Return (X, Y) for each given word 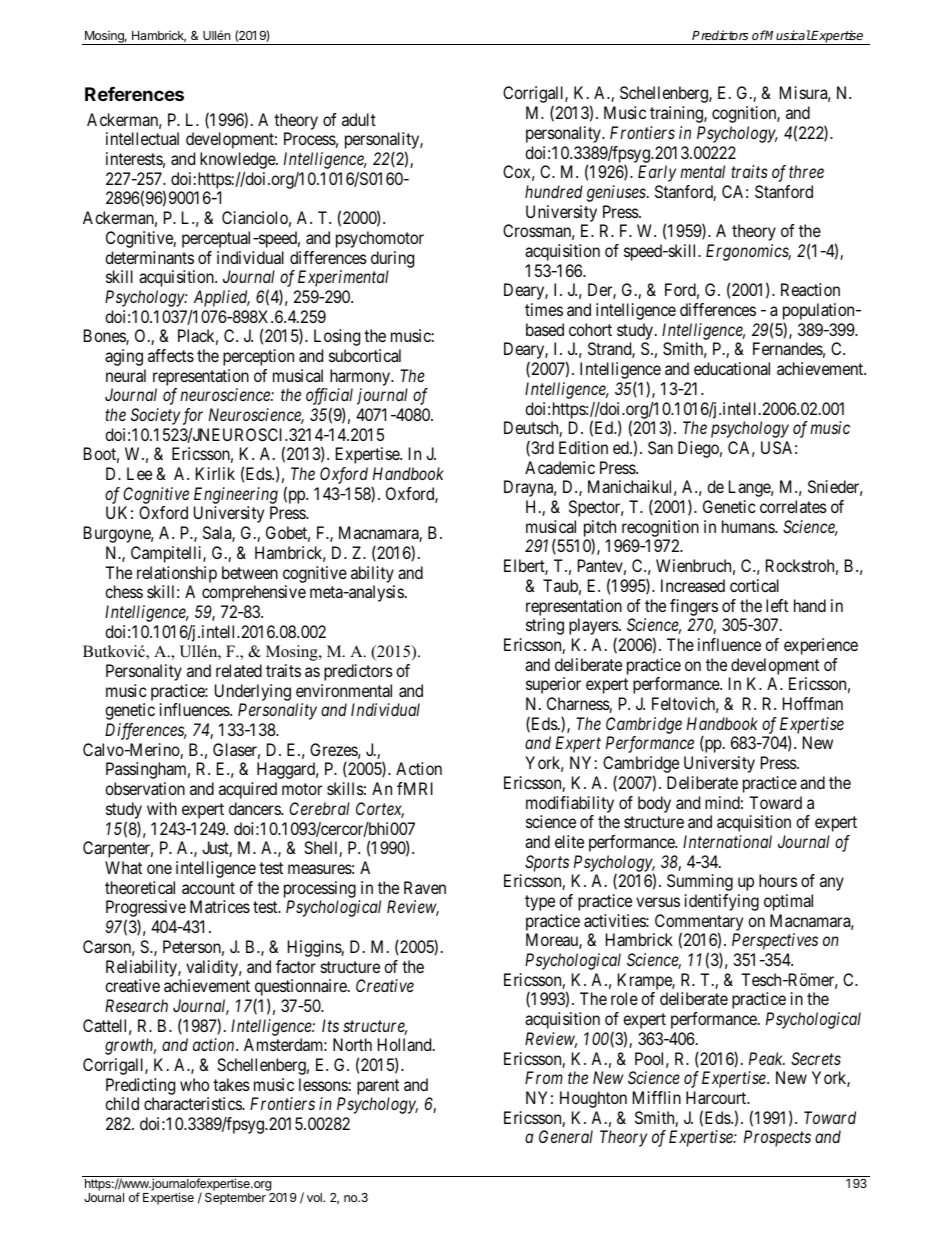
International (727, 841)
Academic (560, 467)
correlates (793, 506)
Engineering (236, 495)
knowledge (238, 160)
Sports (547, 863)
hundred (554, 191)
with (162, 808)
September (235, 1199)
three (806, 171)
